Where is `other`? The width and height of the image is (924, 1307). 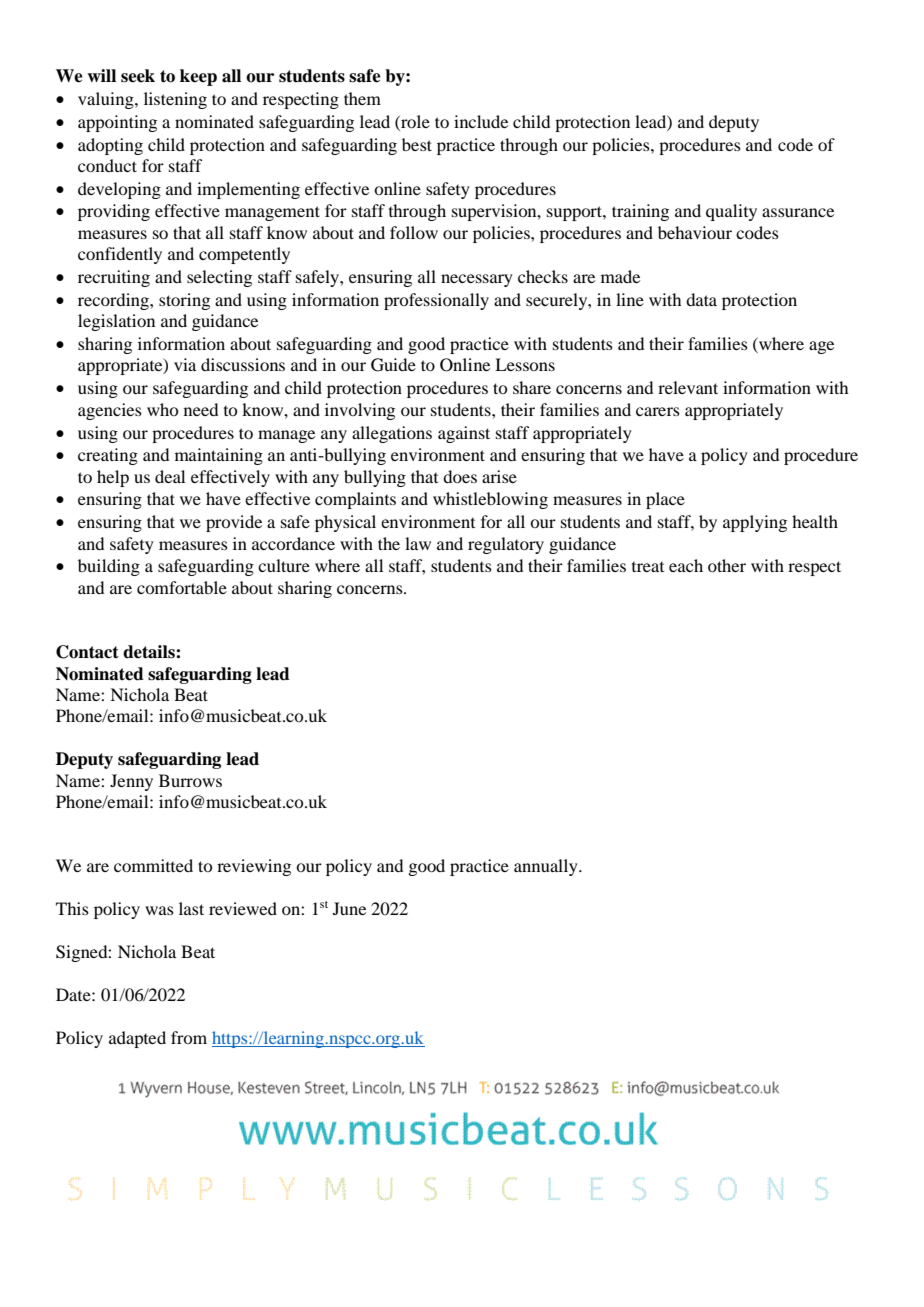
other is located at coordinates (727, 565).
